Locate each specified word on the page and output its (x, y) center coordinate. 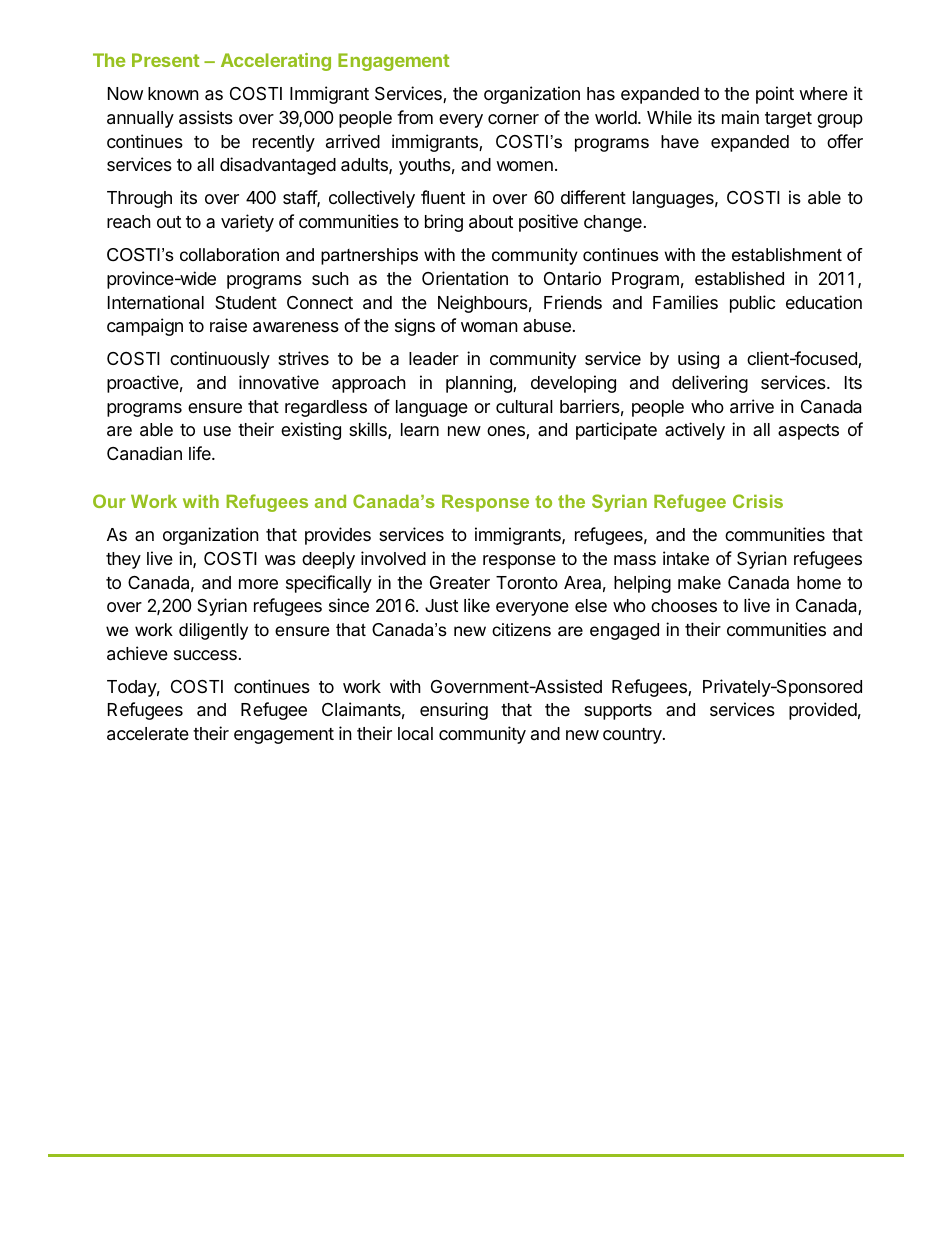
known (173, 93)
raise (228, 325)
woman (489, 327)
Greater (460, 583)
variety (247, 223)
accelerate (148, 734)
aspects (808, 432)
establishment (787, 255)
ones (507, 432)
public (752, 304)
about (491, 222)
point (775, 95)
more (258, 584)
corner (513, 119)
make (699, 583)
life (201, 453)
